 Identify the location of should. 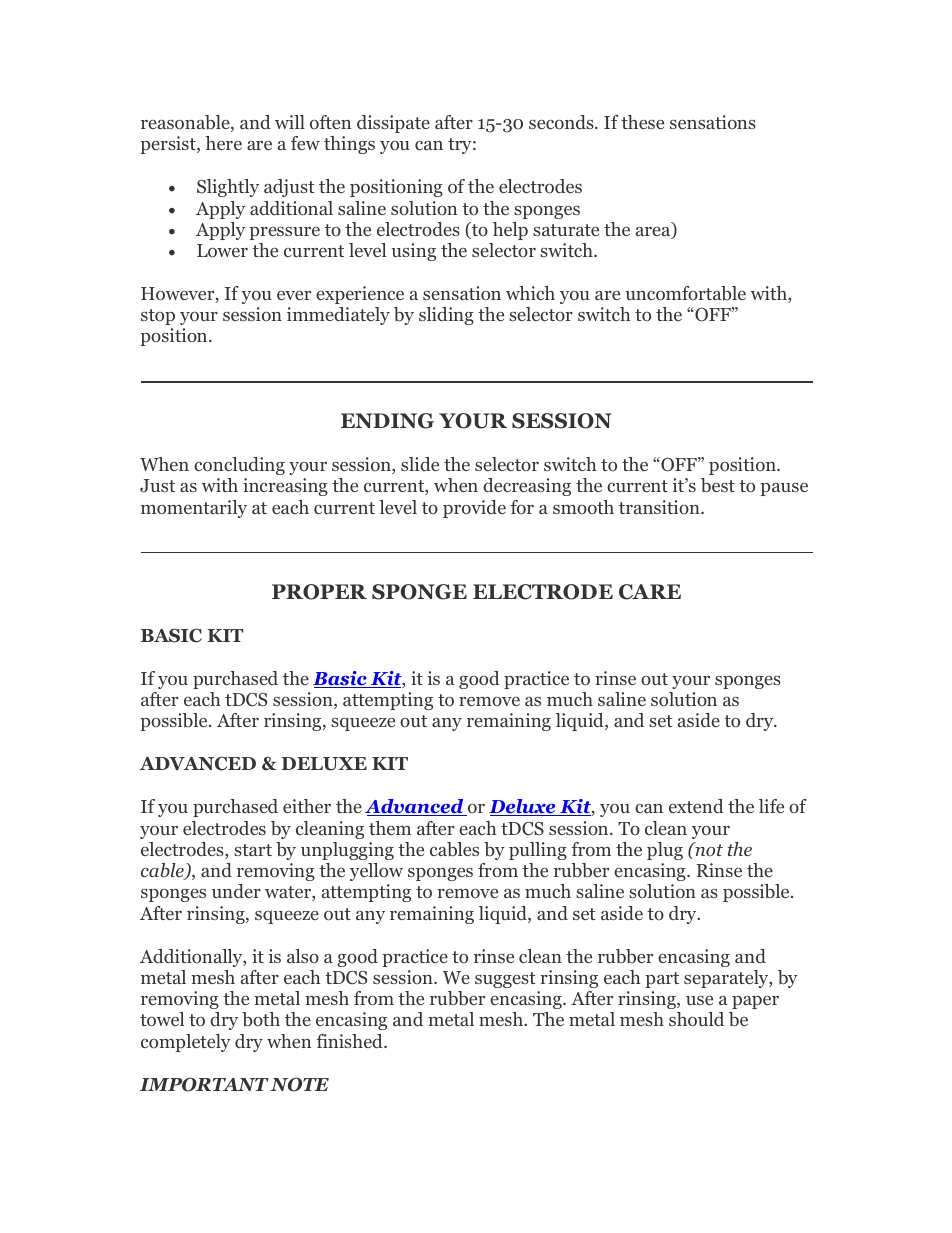
(696, 1019).
